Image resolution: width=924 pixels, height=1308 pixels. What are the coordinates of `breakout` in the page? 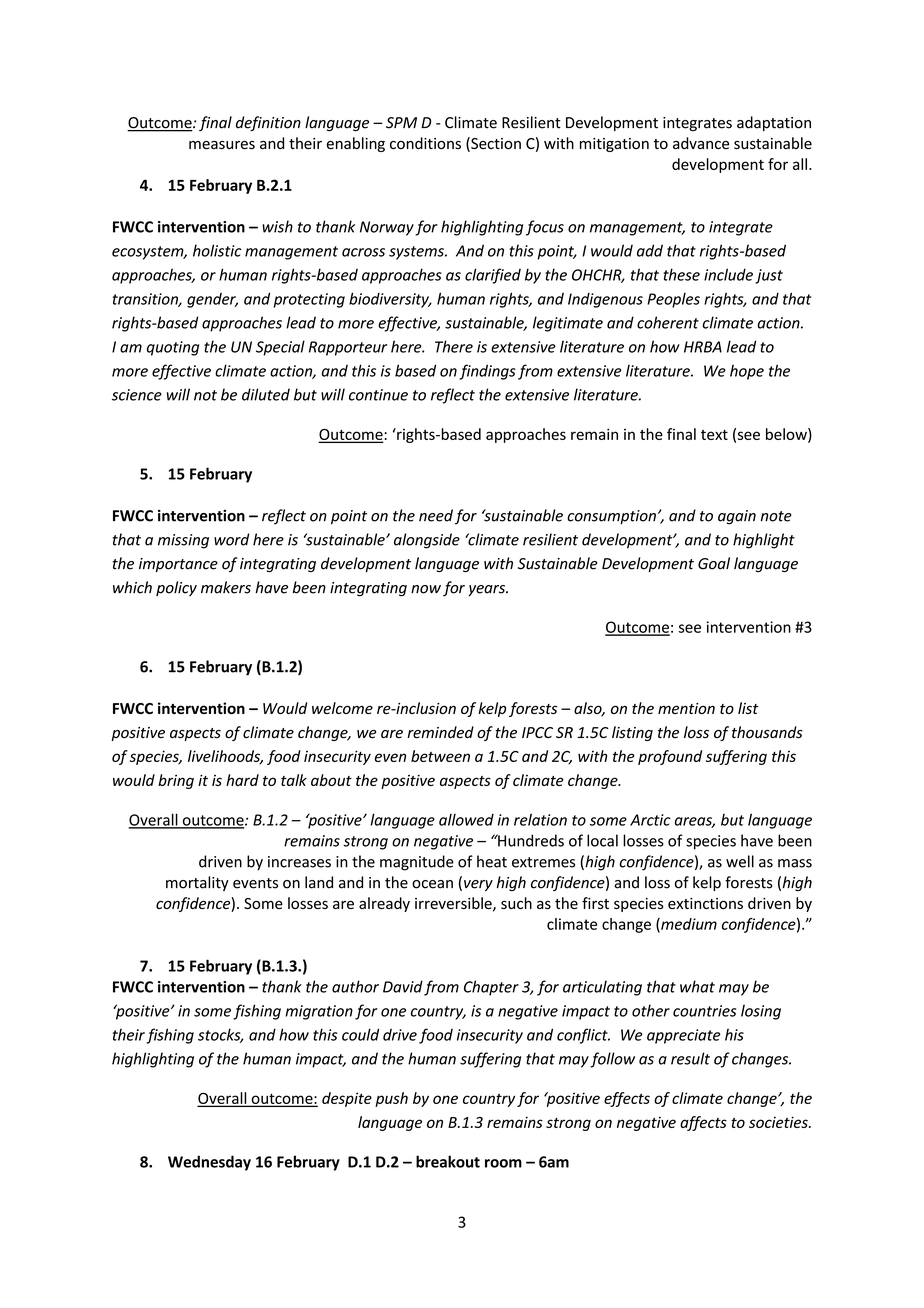 It's located at (448, 1161).
